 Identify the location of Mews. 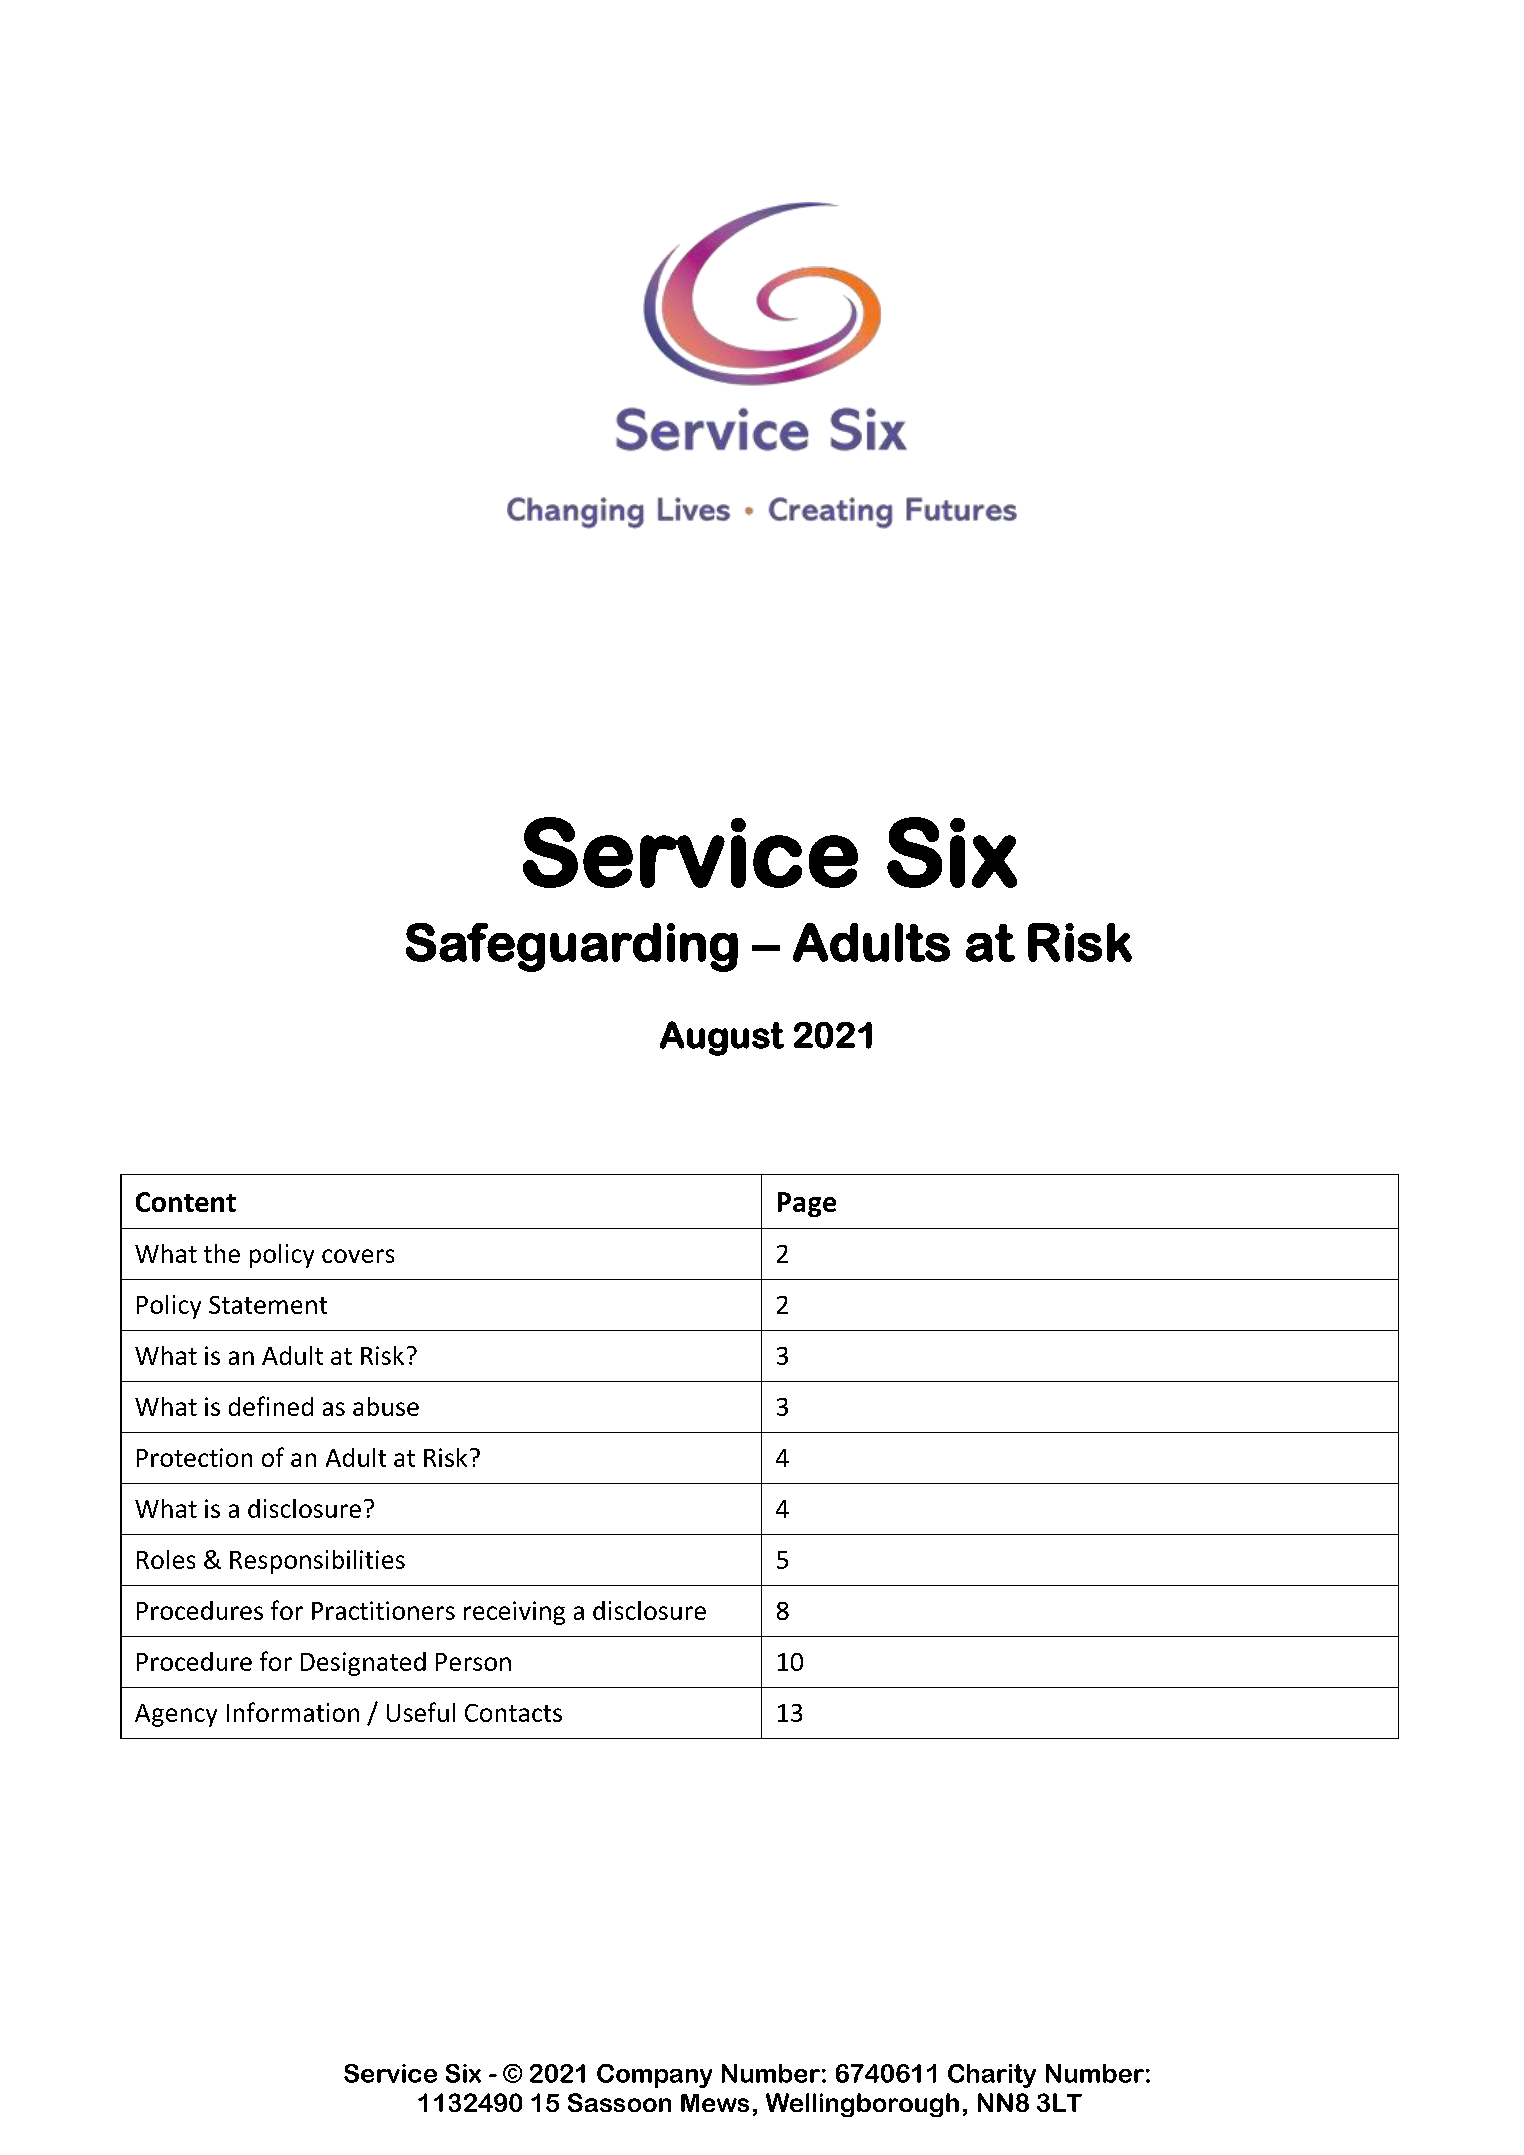
(715, 2103).
